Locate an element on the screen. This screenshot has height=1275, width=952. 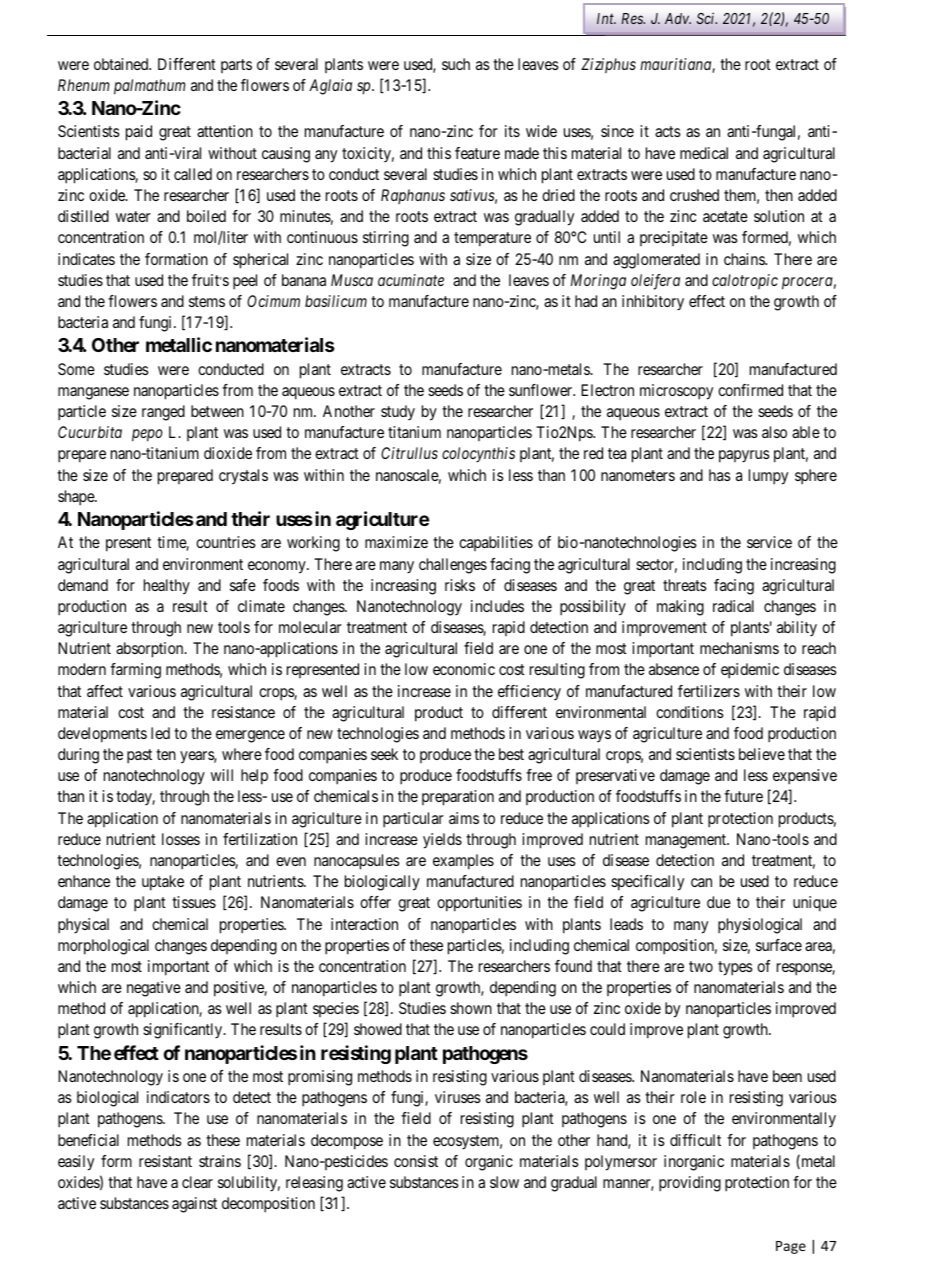
such is located at coordinates (456, 64).
